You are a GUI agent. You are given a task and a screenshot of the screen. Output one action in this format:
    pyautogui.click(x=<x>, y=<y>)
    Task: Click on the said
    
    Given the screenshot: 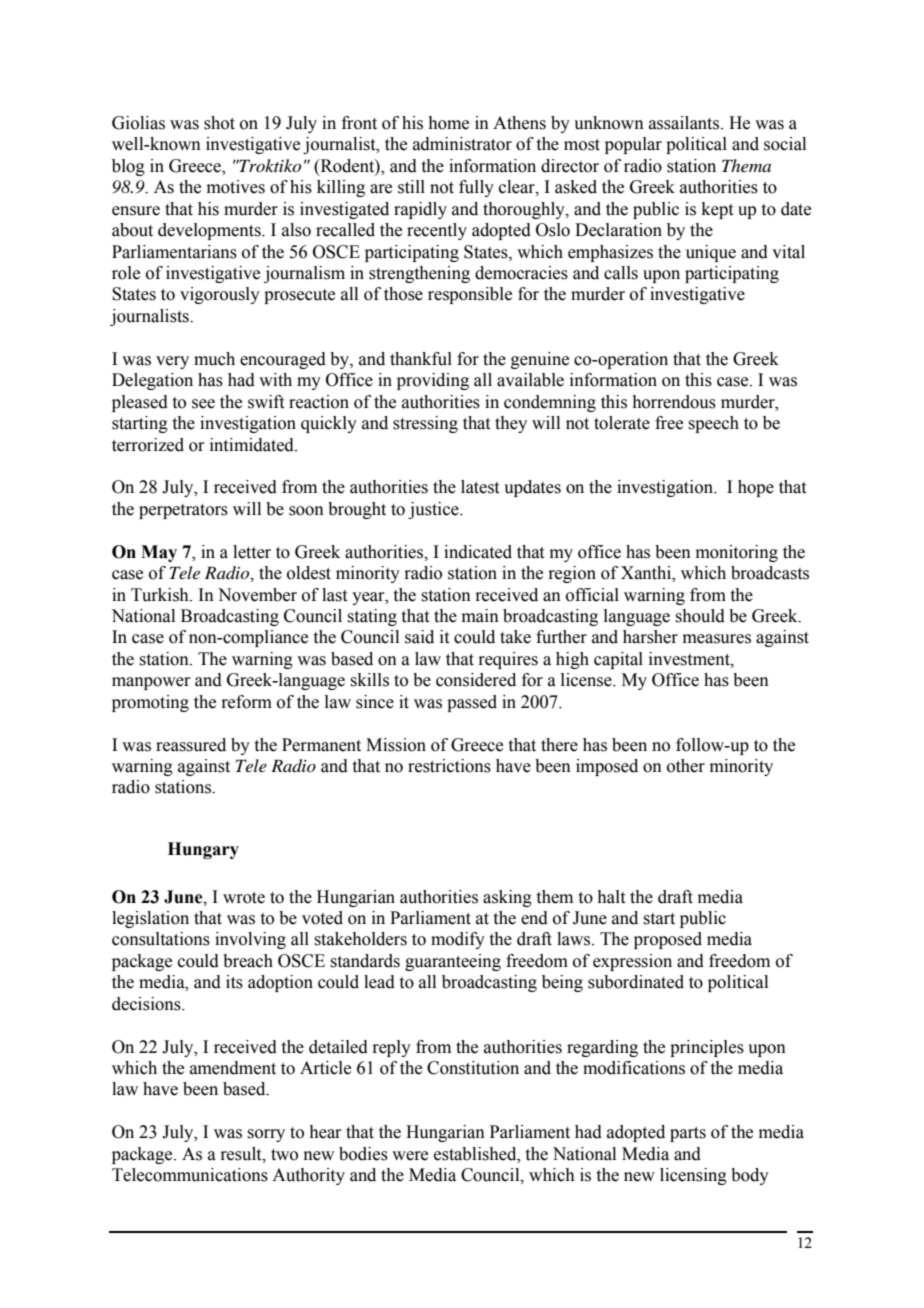 What is the action you would take?
    pyautogui.click(x=419, y=637)
